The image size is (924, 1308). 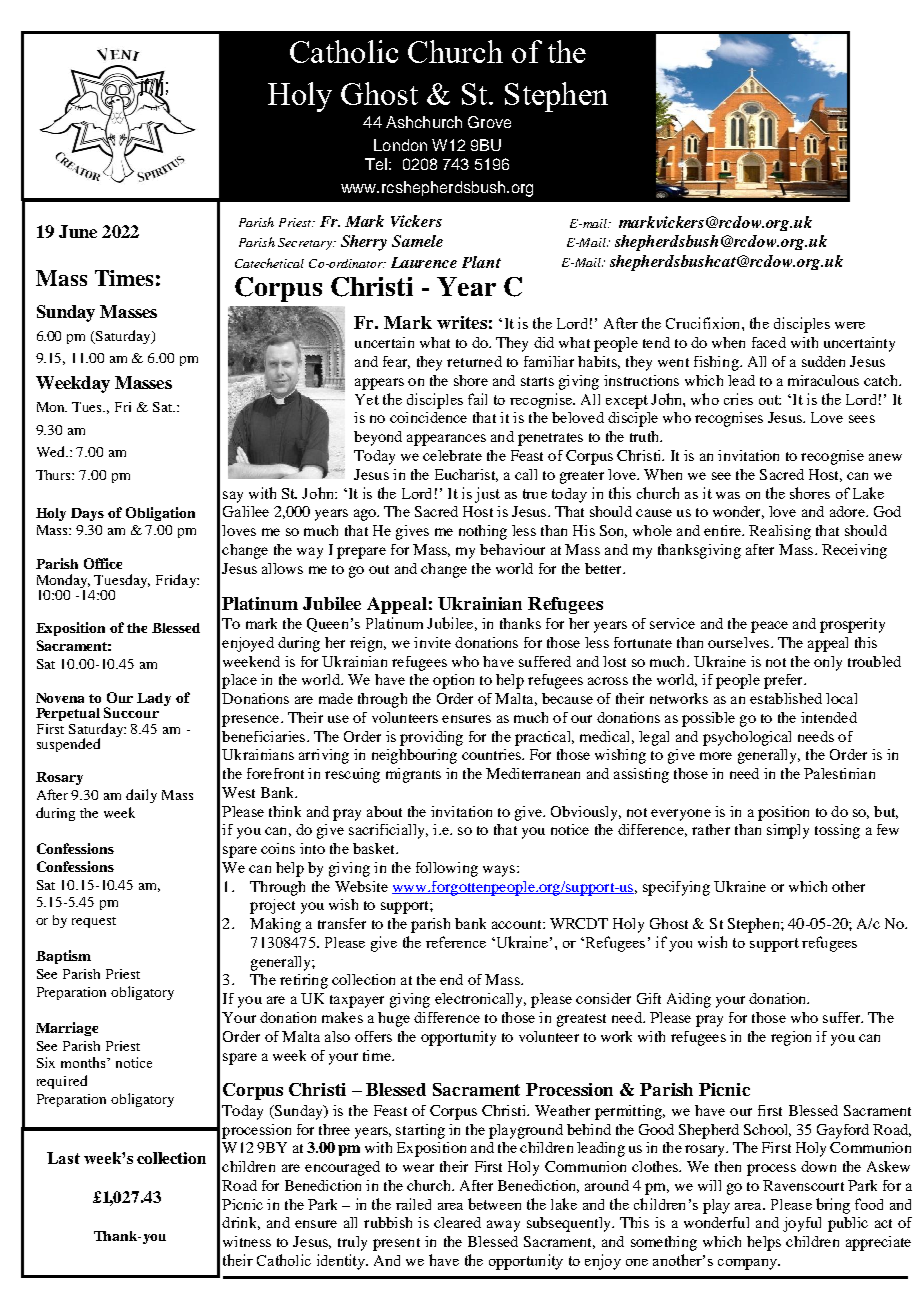 What do you see at coordinates (802, 1224) in the screenshot?
I see `joyful` at bounding box center [802, 1224].
